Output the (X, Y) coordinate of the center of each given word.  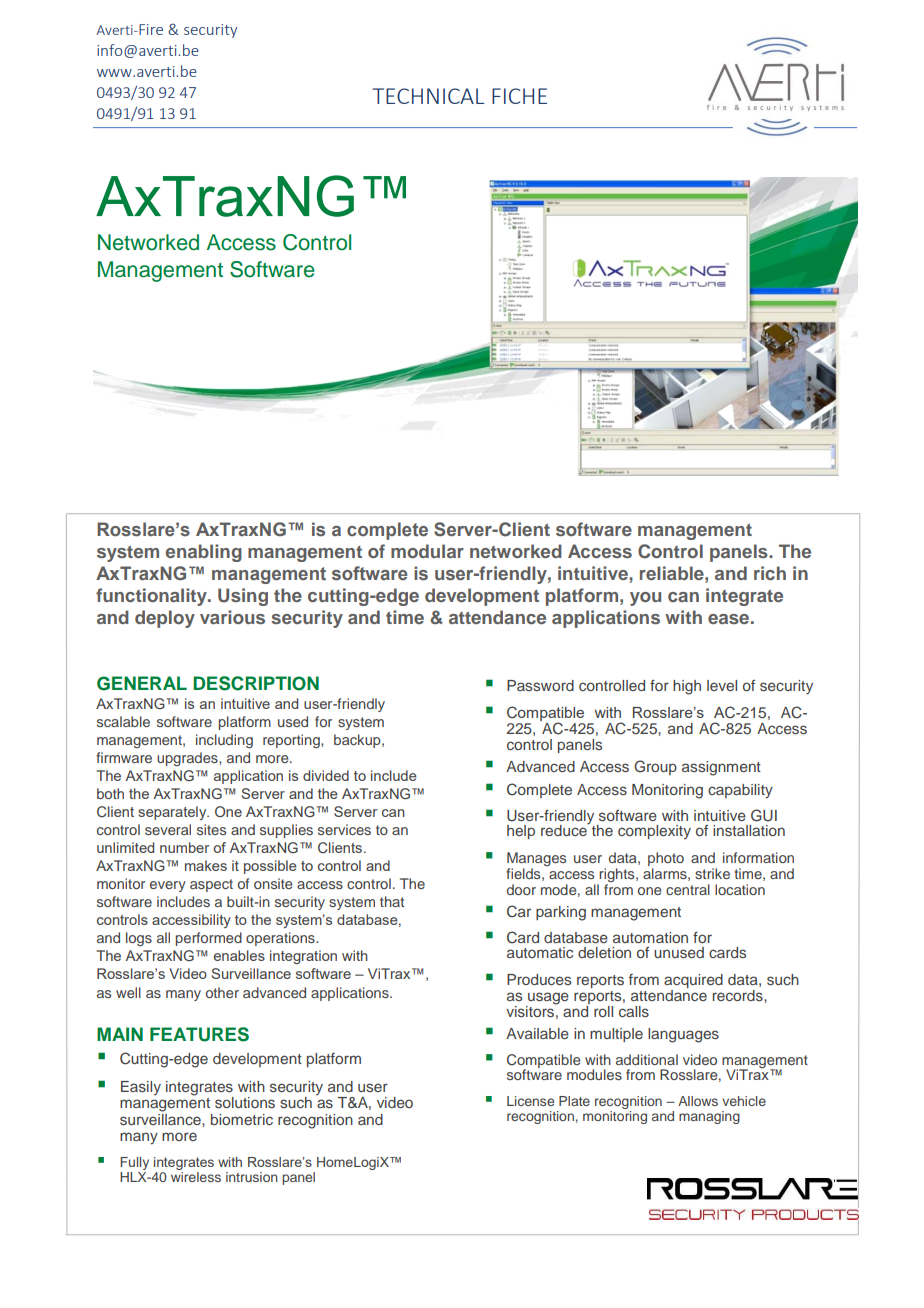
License (530, 1101)
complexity (654, 832)
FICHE (519, 96)
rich (770, 573)
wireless (196, 1175)
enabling (204, 553)
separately (173, 813)
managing (709, 1117)
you (645, 599)
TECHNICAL (428, 96)
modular (427, 551)
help (521, 832)
